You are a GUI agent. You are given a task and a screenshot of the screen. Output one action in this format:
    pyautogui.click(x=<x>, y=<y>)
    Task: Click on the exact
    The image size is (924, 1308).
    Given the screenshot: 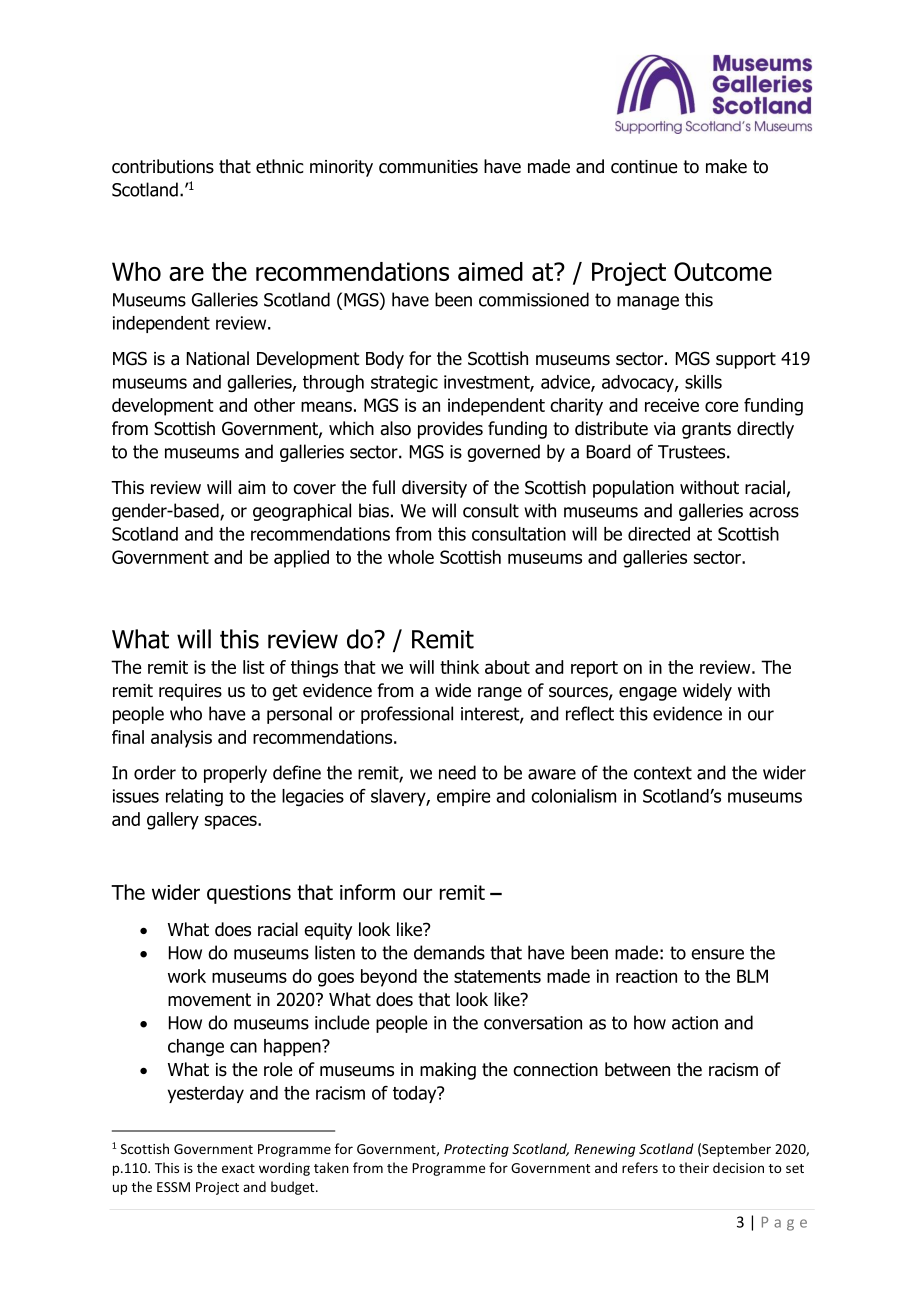 What is the action you would take?
    pyautogui.click(x=238, y=1168)
